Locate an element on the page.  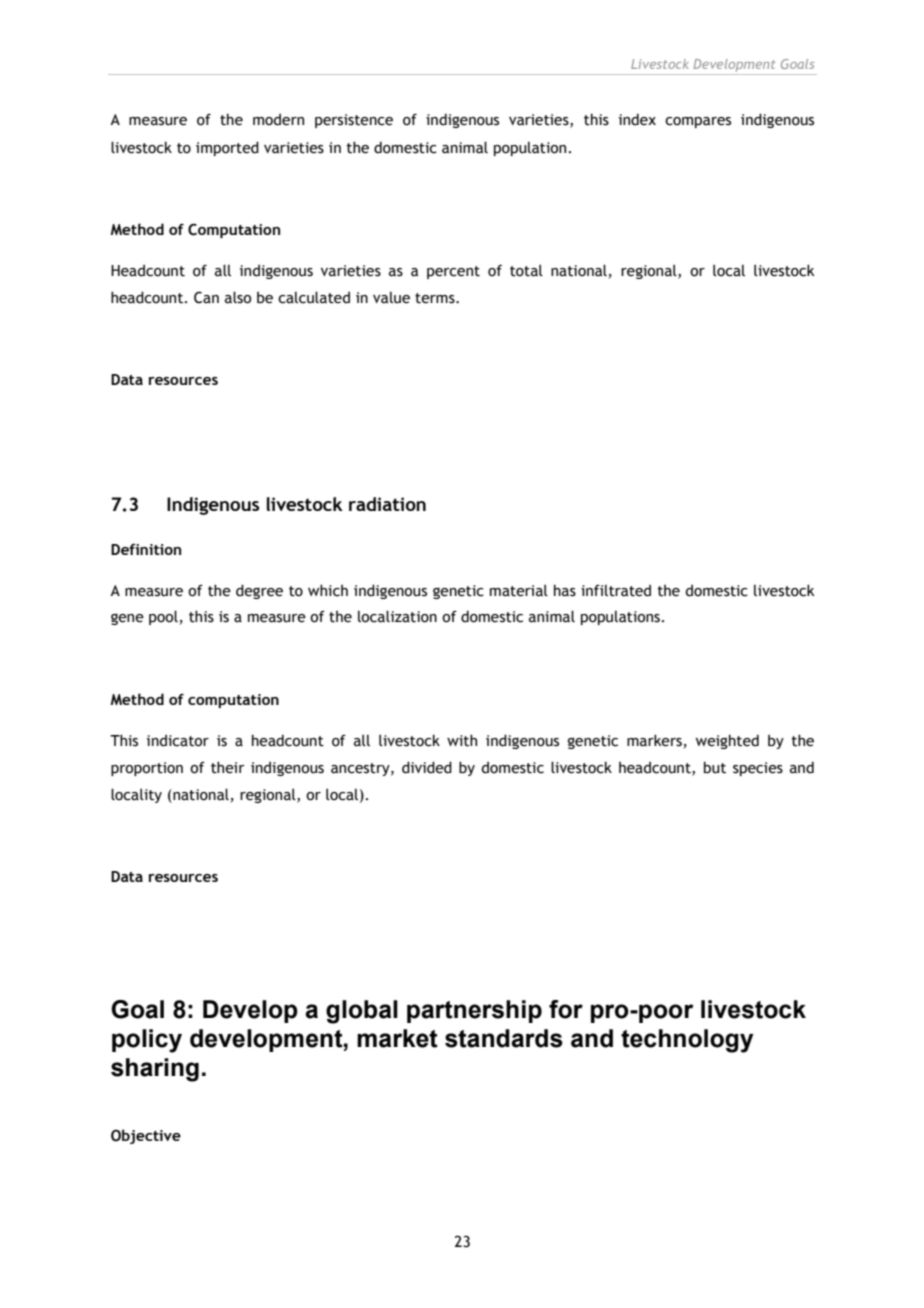
infiltrated is located at coordinates (616, 590).
